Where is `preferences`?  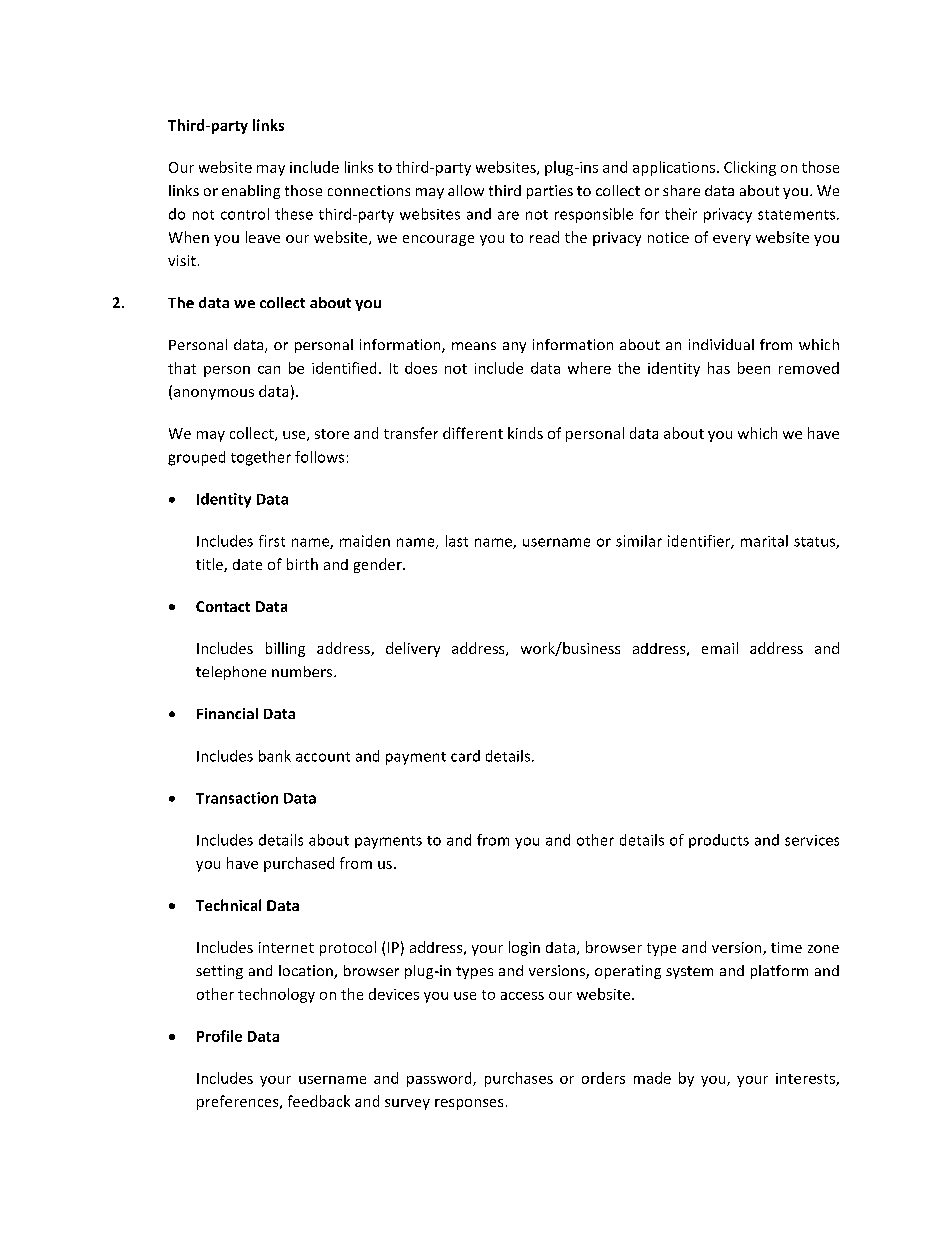 preferences is located at coordinates (239, 1102).
